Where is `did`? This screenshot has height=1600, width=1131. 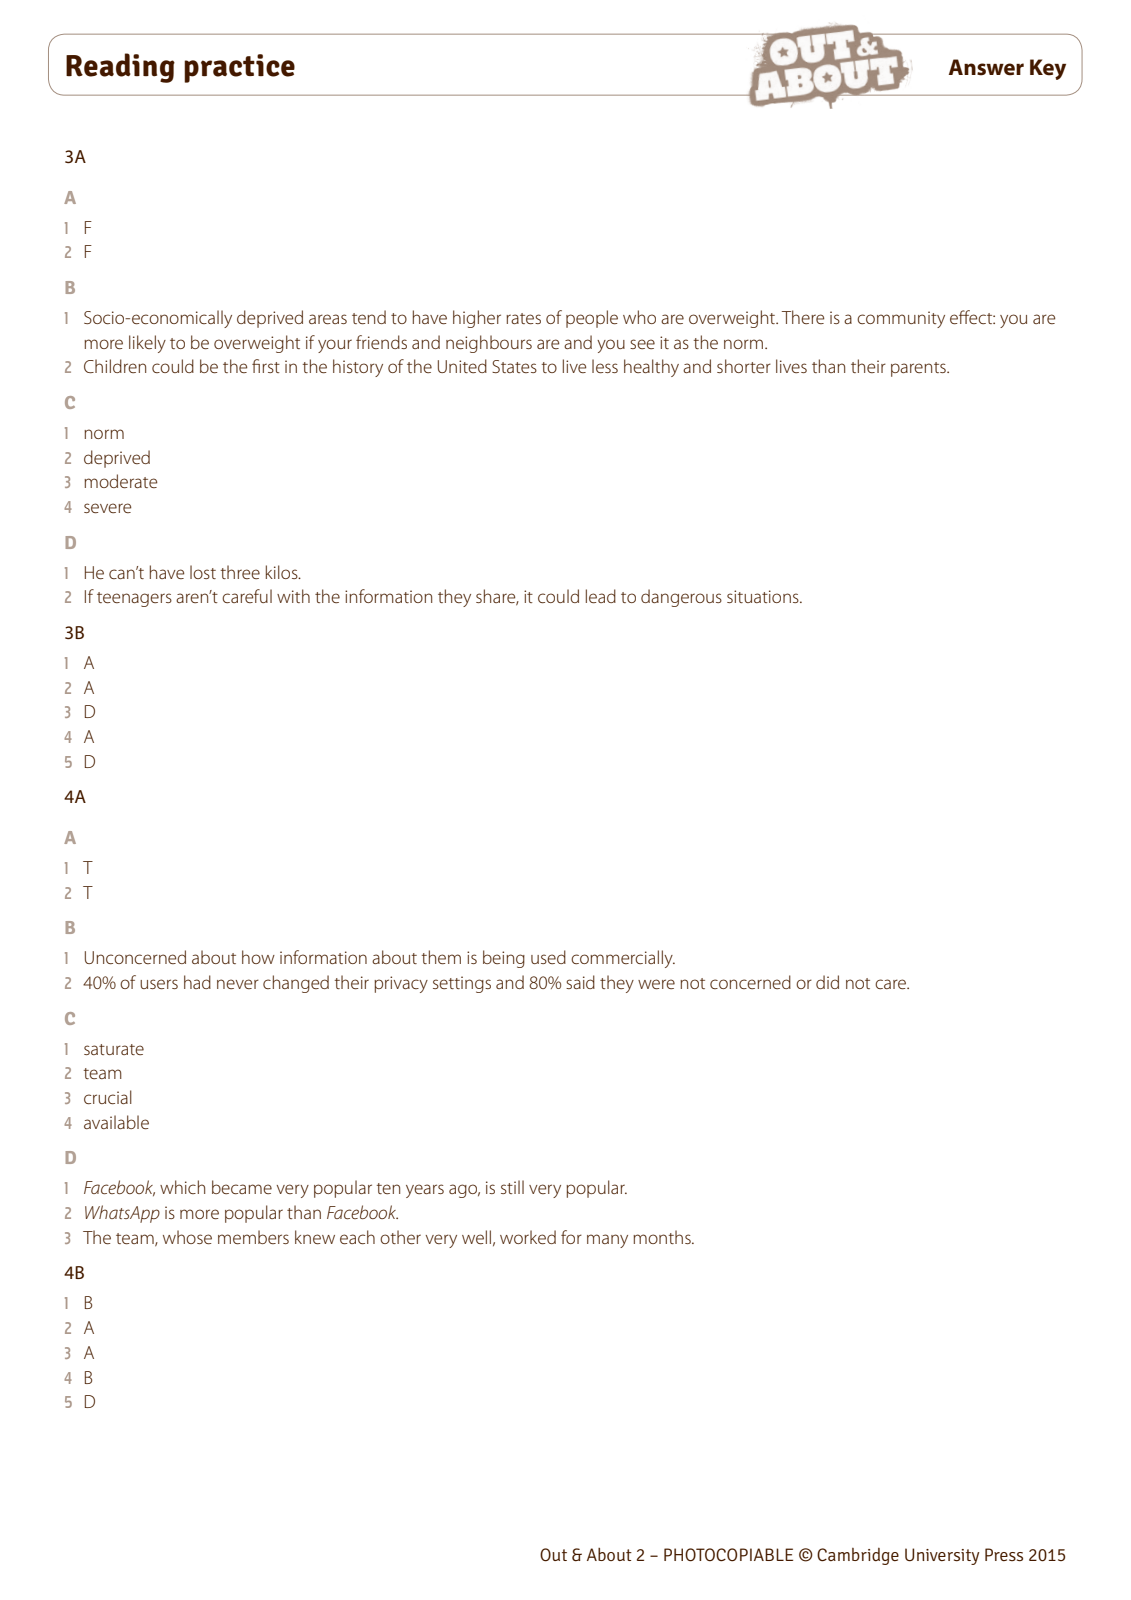
did is located at coordinates (827, 982).
